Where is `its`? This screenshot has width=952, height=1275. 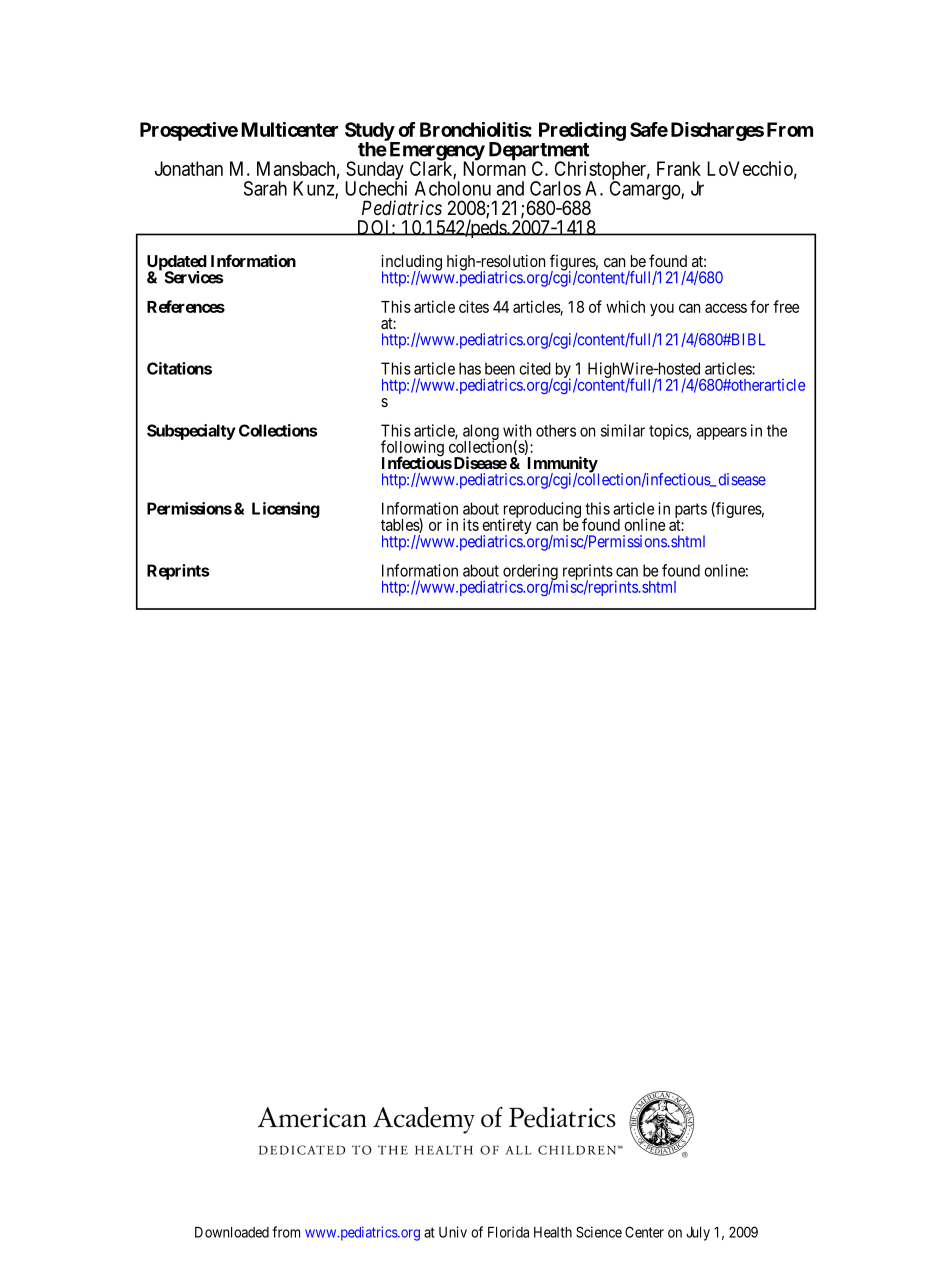
its is located at coordinates (471, 524).
